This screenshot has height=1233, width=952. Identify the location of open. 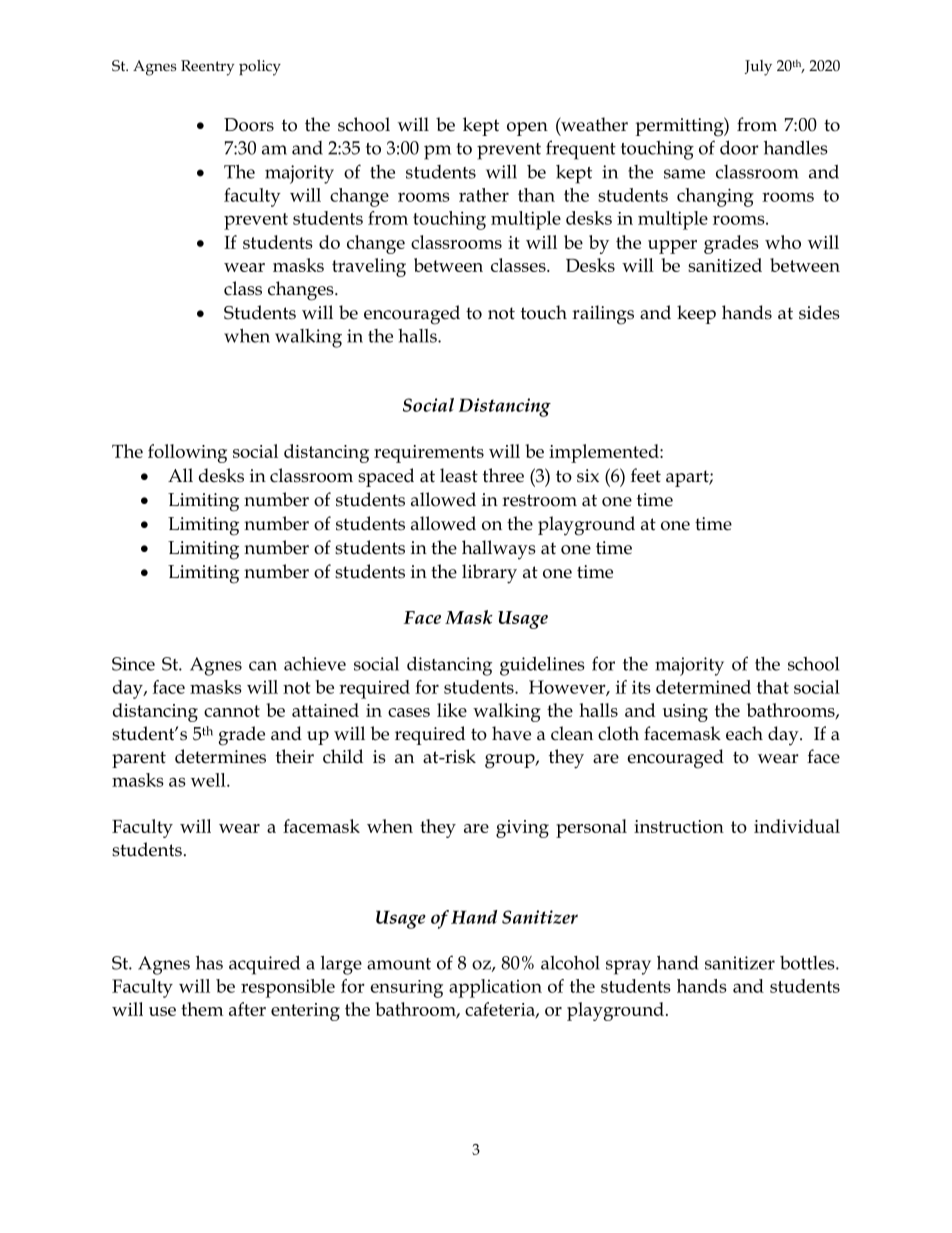
(527, 129).
